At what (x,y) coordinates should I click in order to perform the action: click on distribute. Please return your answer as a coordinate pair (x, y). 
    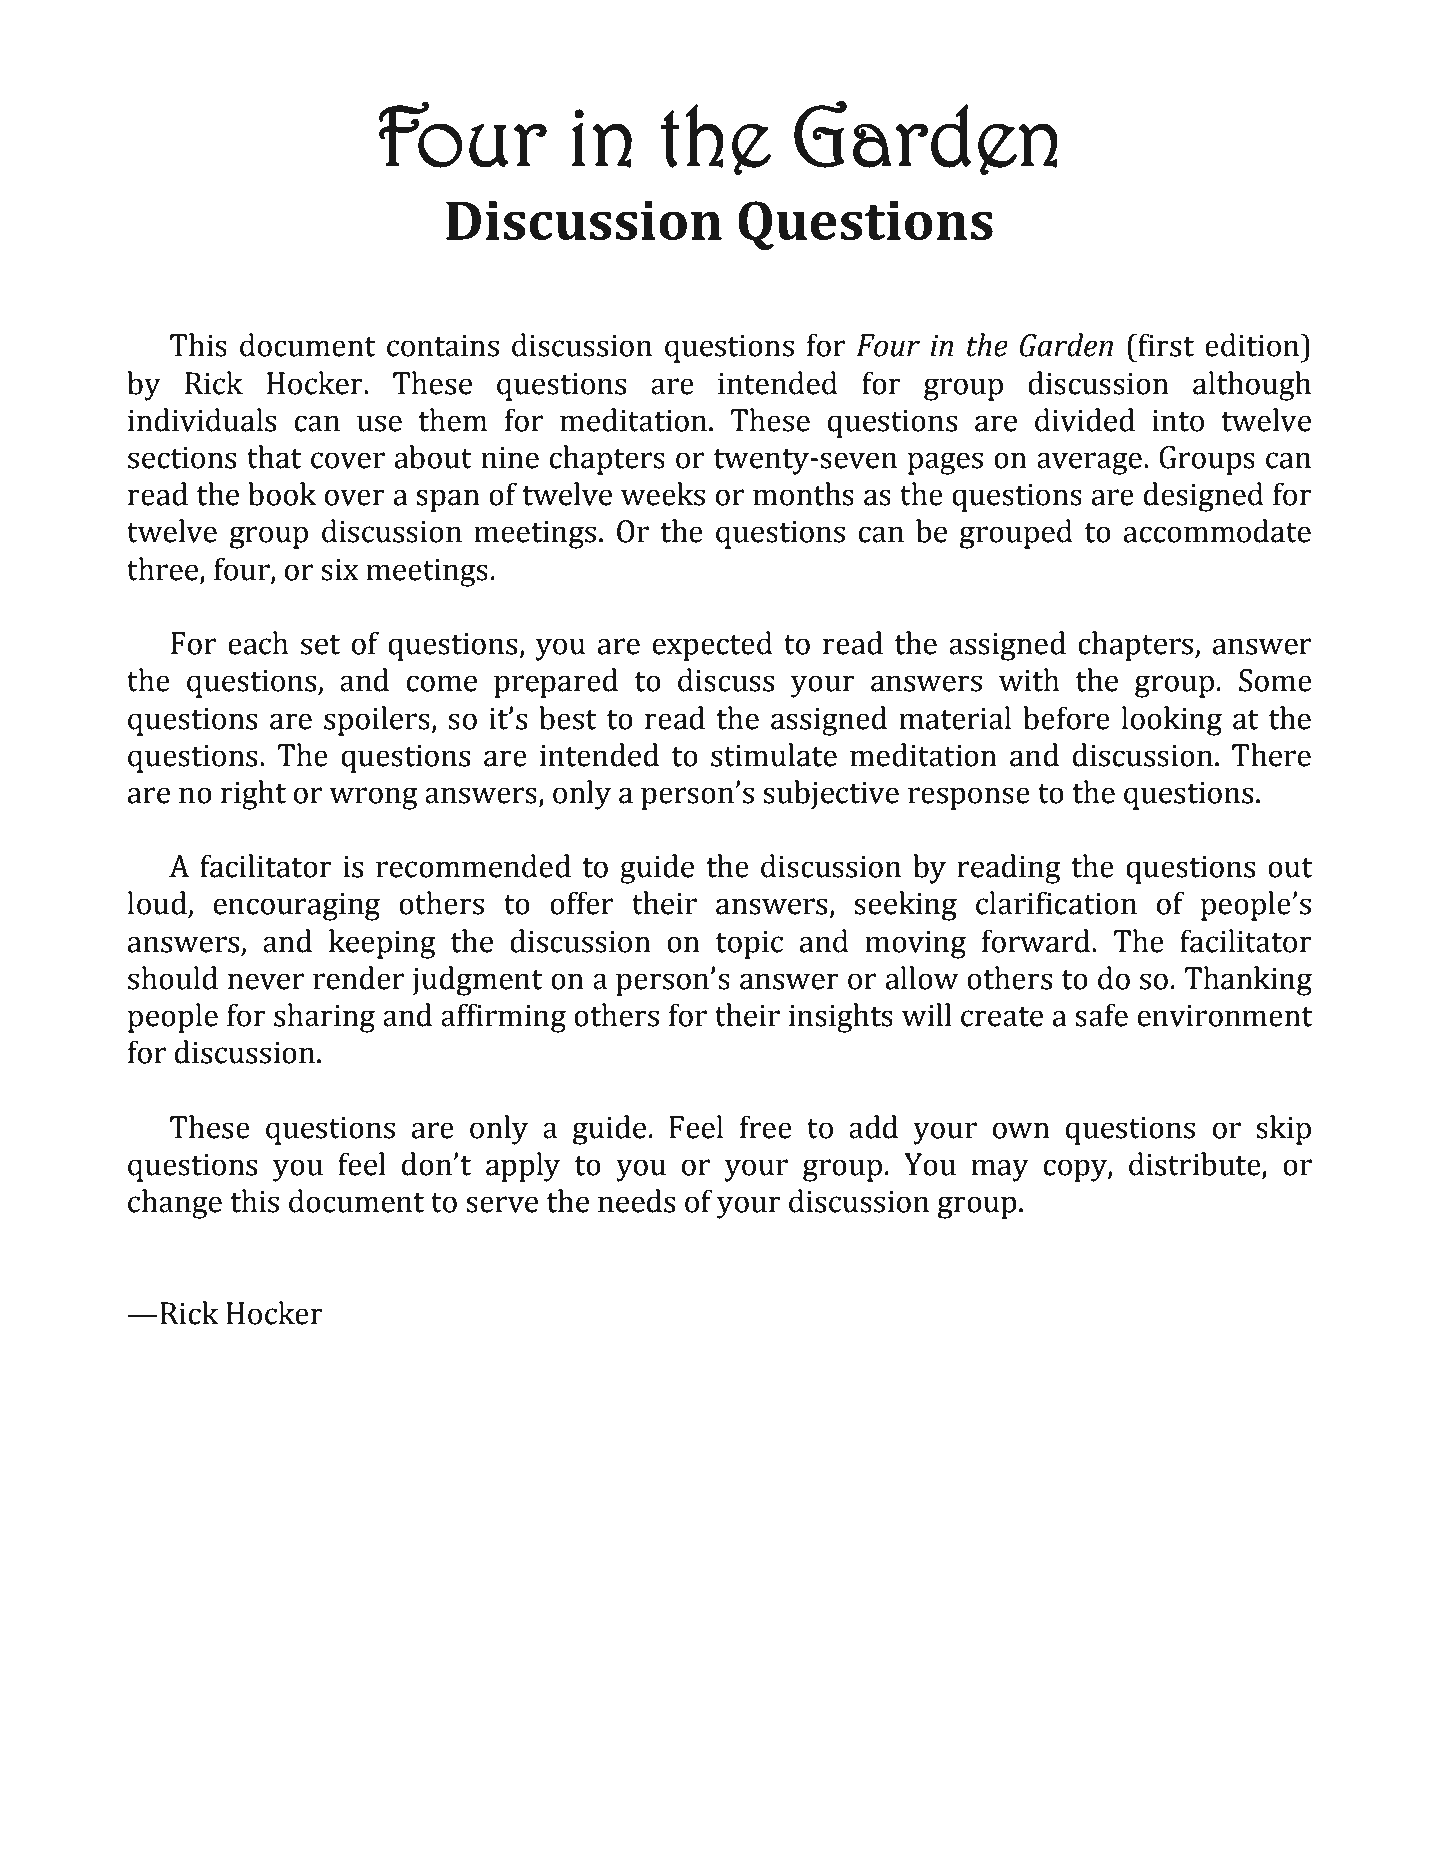
    Looking at the image, I should click on (1196, 1165).
